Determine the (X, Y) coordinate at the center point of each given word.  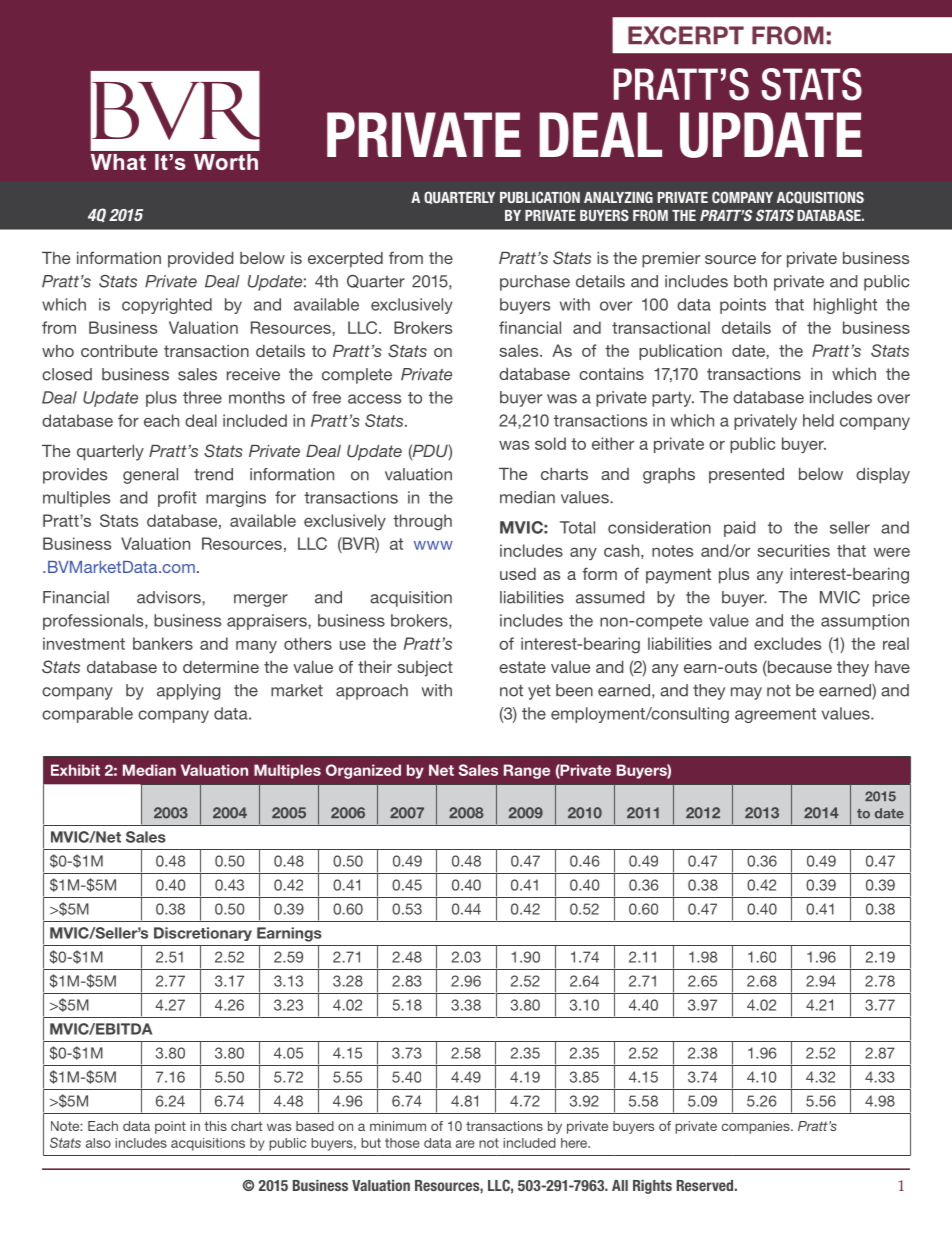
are (465, 1144)
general (150, 476)
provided (200, 260)
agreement (775, 715)
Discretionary (203, 934)
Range (527, 771)
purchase (535, 283)
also (98, 1143)
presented (746, 476)
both (750, 281)
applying (188, 692)
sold (550, 443)
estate (522, 667)
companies (757, 1127)
